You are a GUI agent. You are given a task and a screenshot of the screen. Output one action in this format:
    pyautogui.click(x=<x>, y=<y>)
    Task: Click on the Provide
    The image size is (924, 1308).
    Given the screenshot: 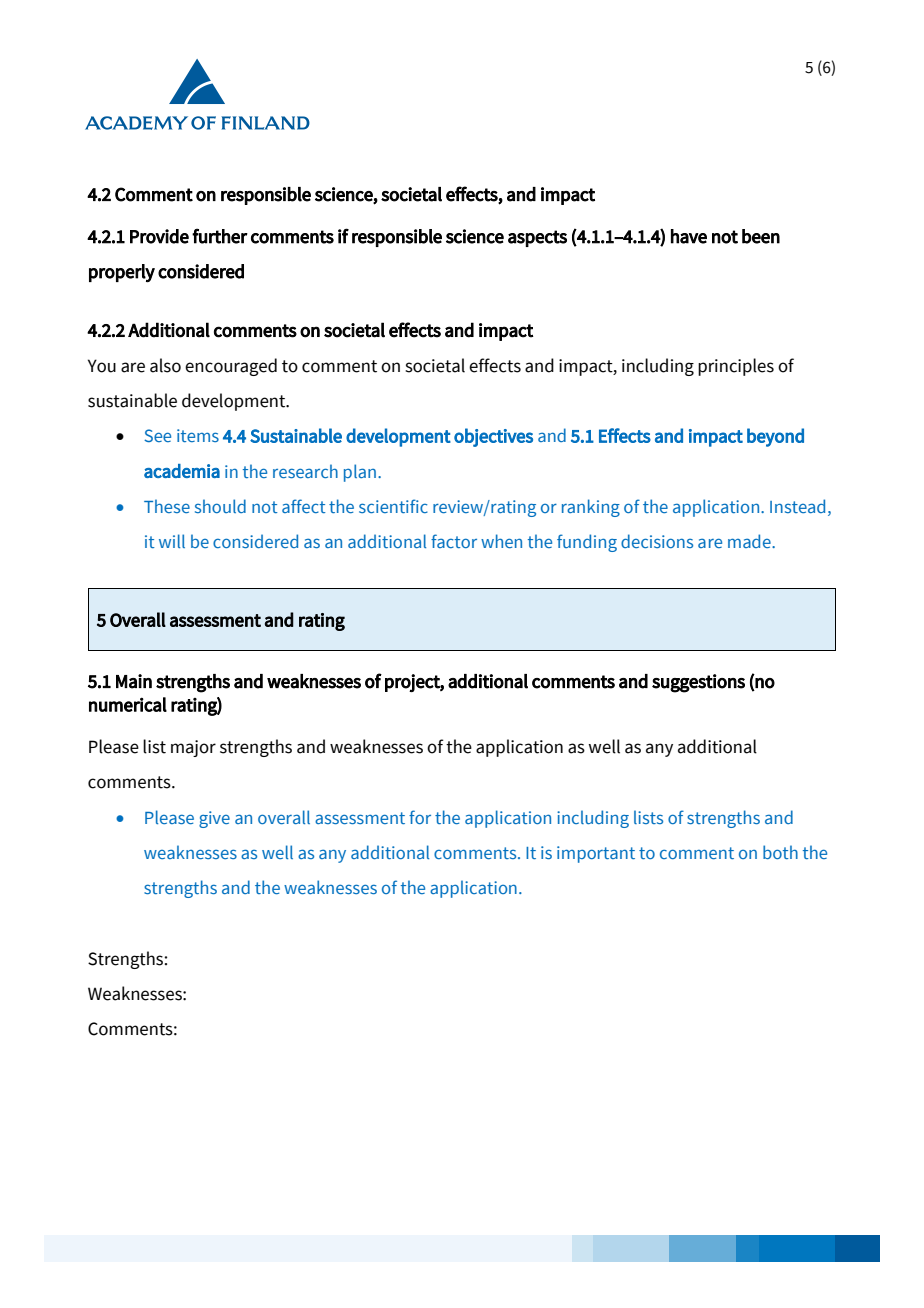 What is the action you would take?
    pyautogui.click(x=159, y=236)
